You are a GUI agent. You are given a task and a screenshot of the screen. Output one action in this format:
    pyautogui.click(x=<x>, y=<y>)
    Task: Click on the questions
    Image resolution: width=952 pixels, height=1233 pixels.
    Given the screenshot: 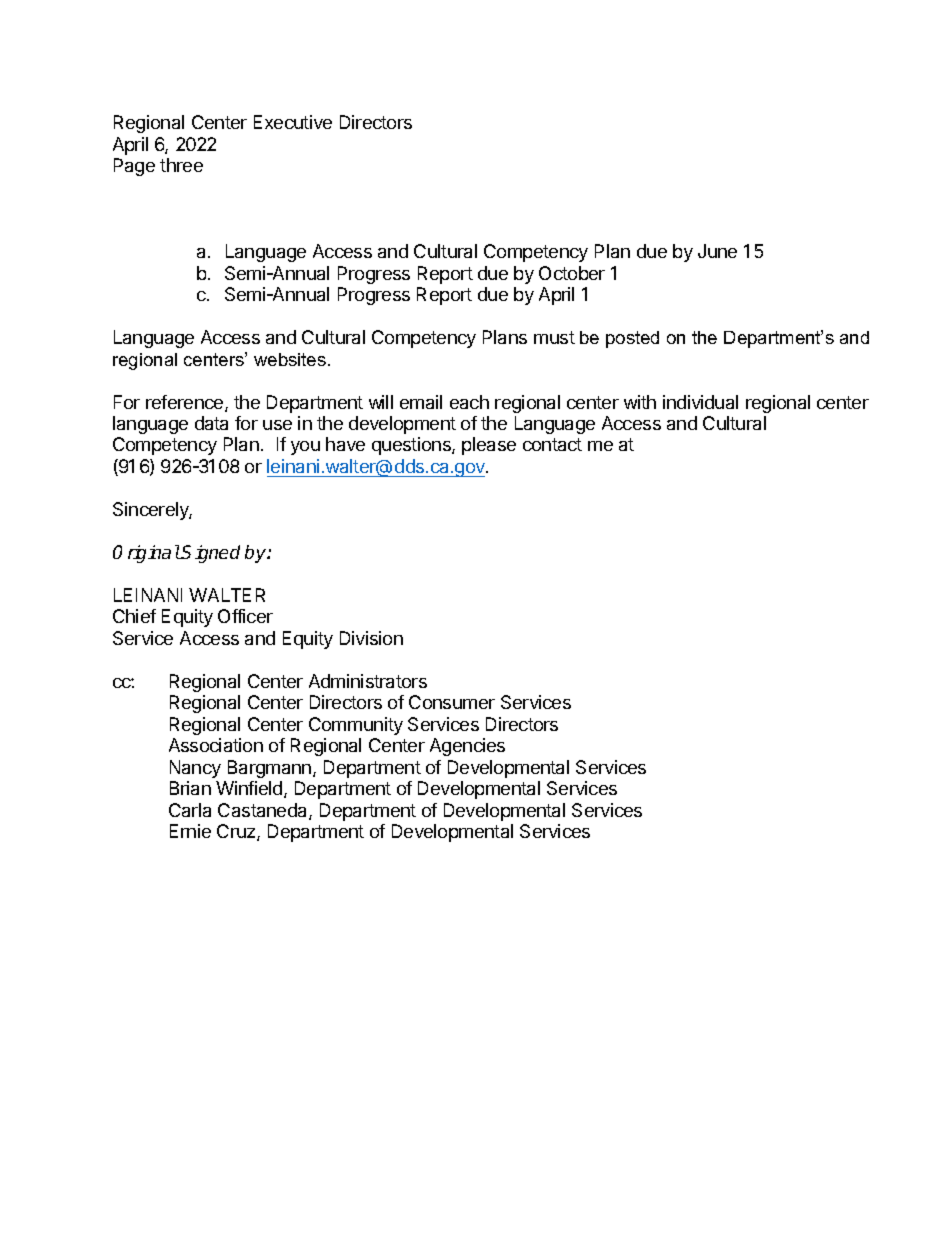 What is the action you would take?
    pyautogui.click(x=412, y=446)
